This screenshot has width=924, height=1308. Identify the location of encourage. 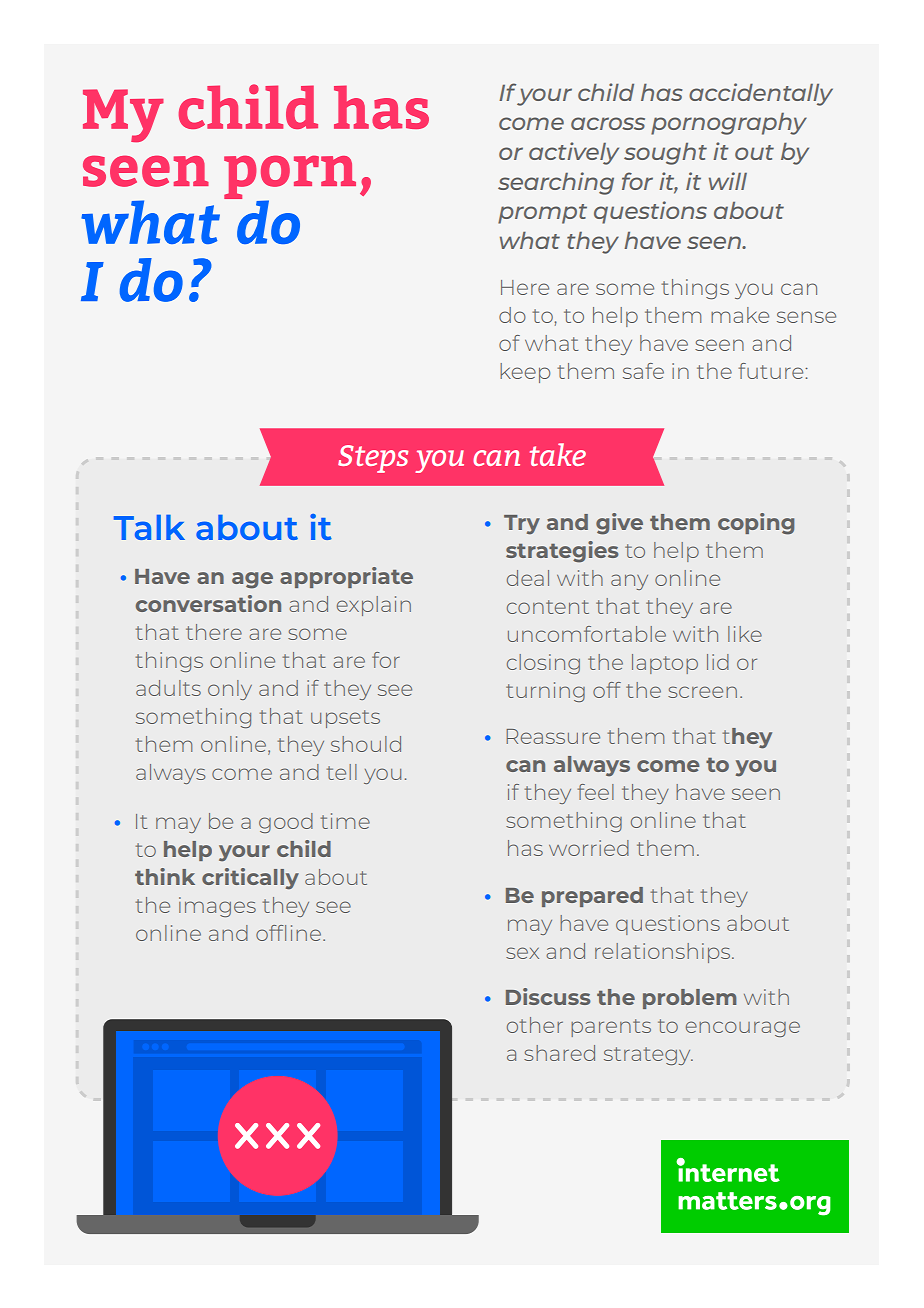
(743, 1029).
